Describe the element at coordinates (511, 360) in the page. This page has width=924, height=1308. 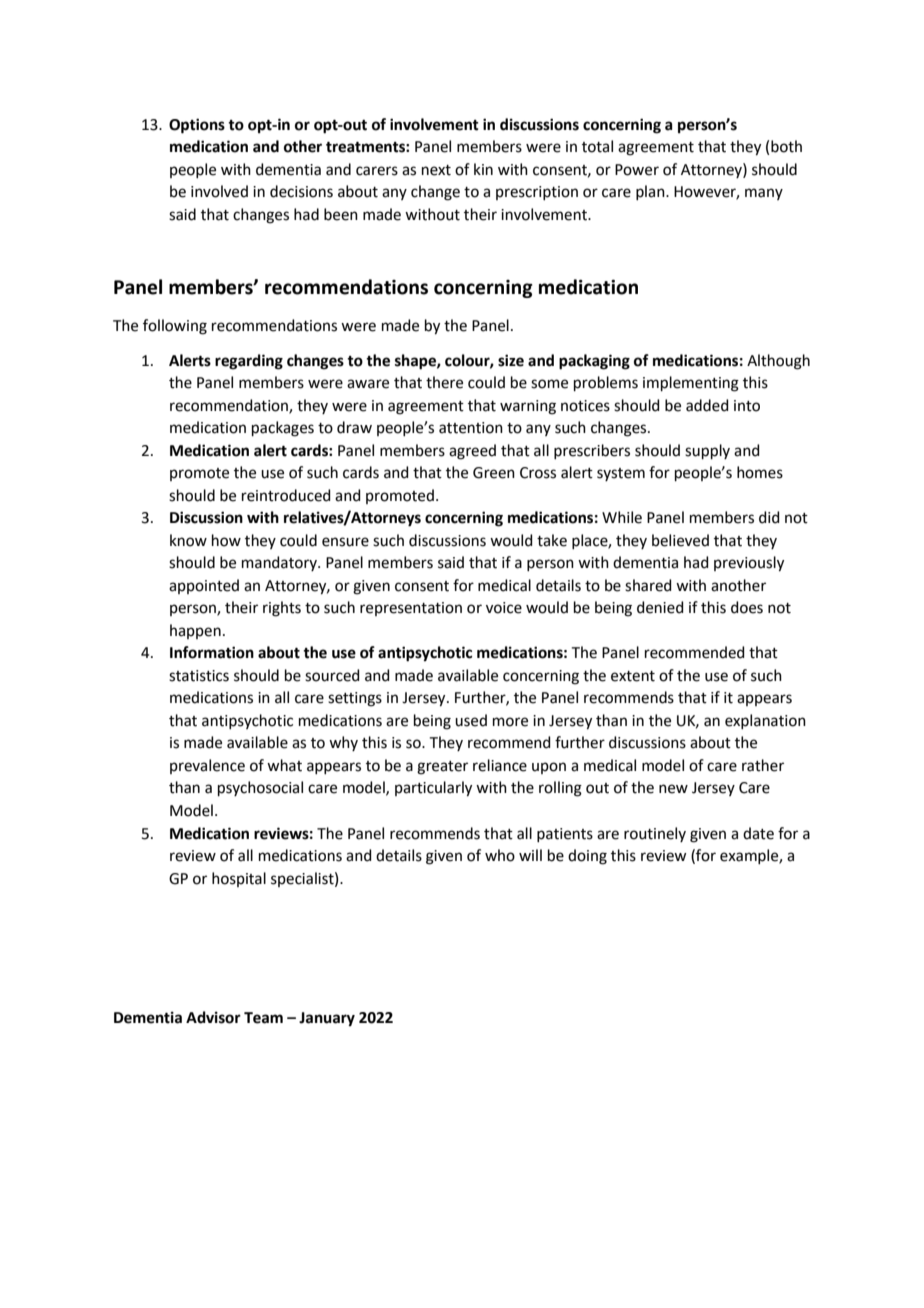
I see `size` at that location.
